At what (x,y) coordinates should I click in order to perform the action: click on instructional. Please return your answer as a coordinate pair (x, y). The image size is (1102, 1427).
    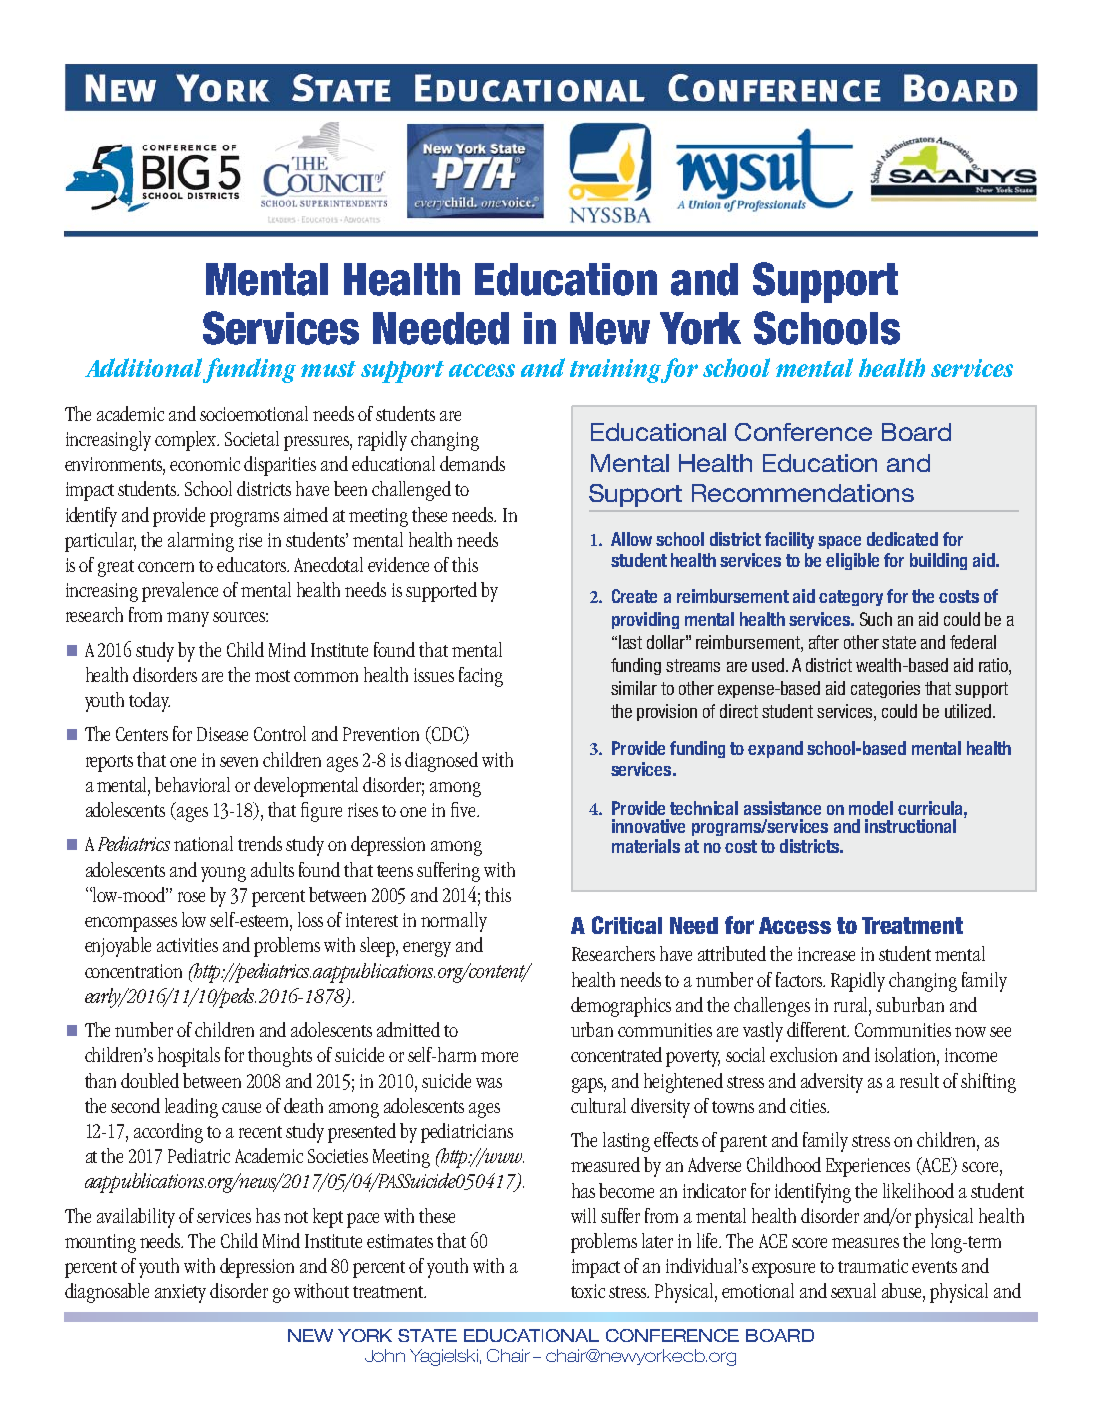
    Looking at the image, I should click on (910, 826).
